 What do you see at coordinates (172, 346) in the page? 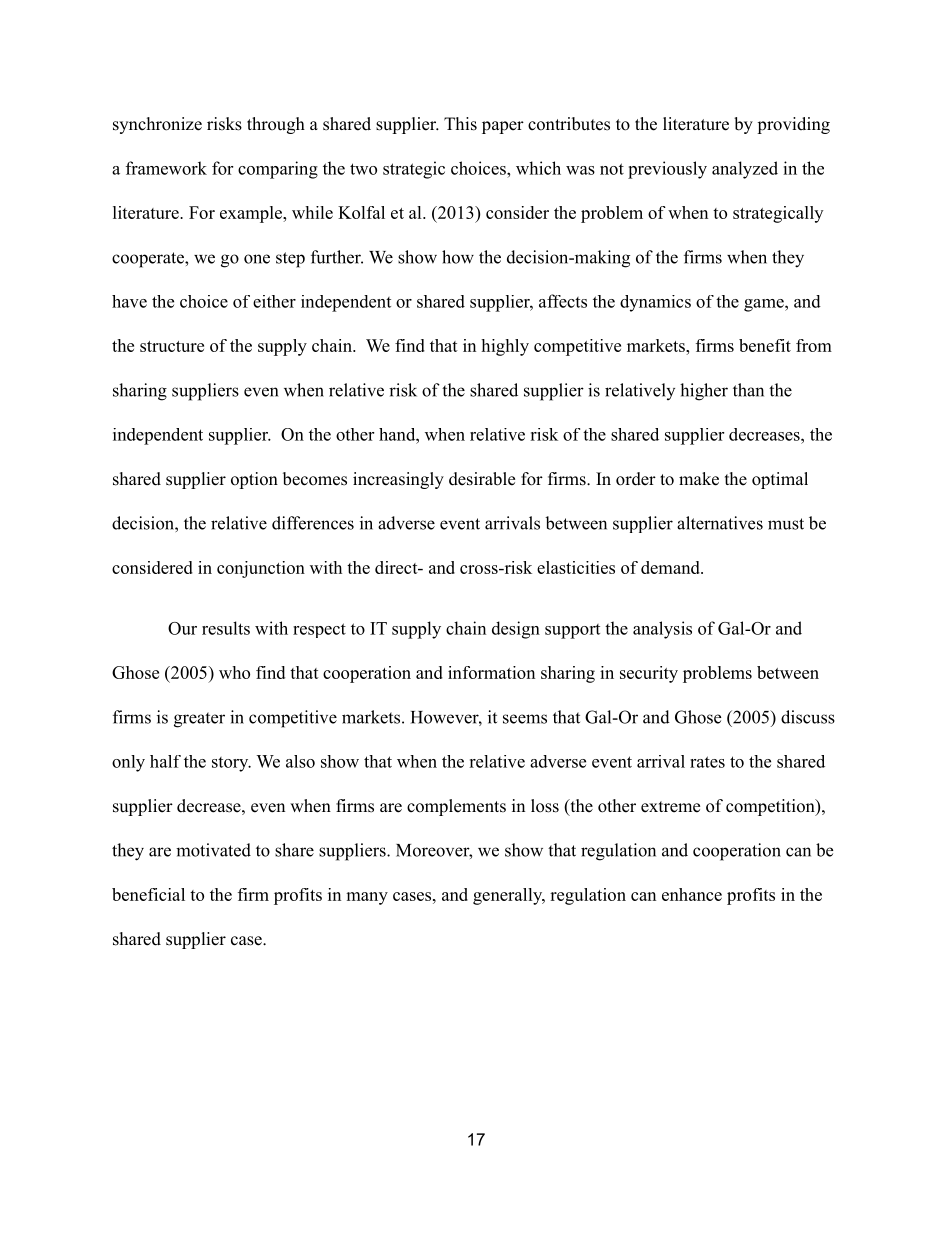
I see `structure` at bounding box center [172, 346].
